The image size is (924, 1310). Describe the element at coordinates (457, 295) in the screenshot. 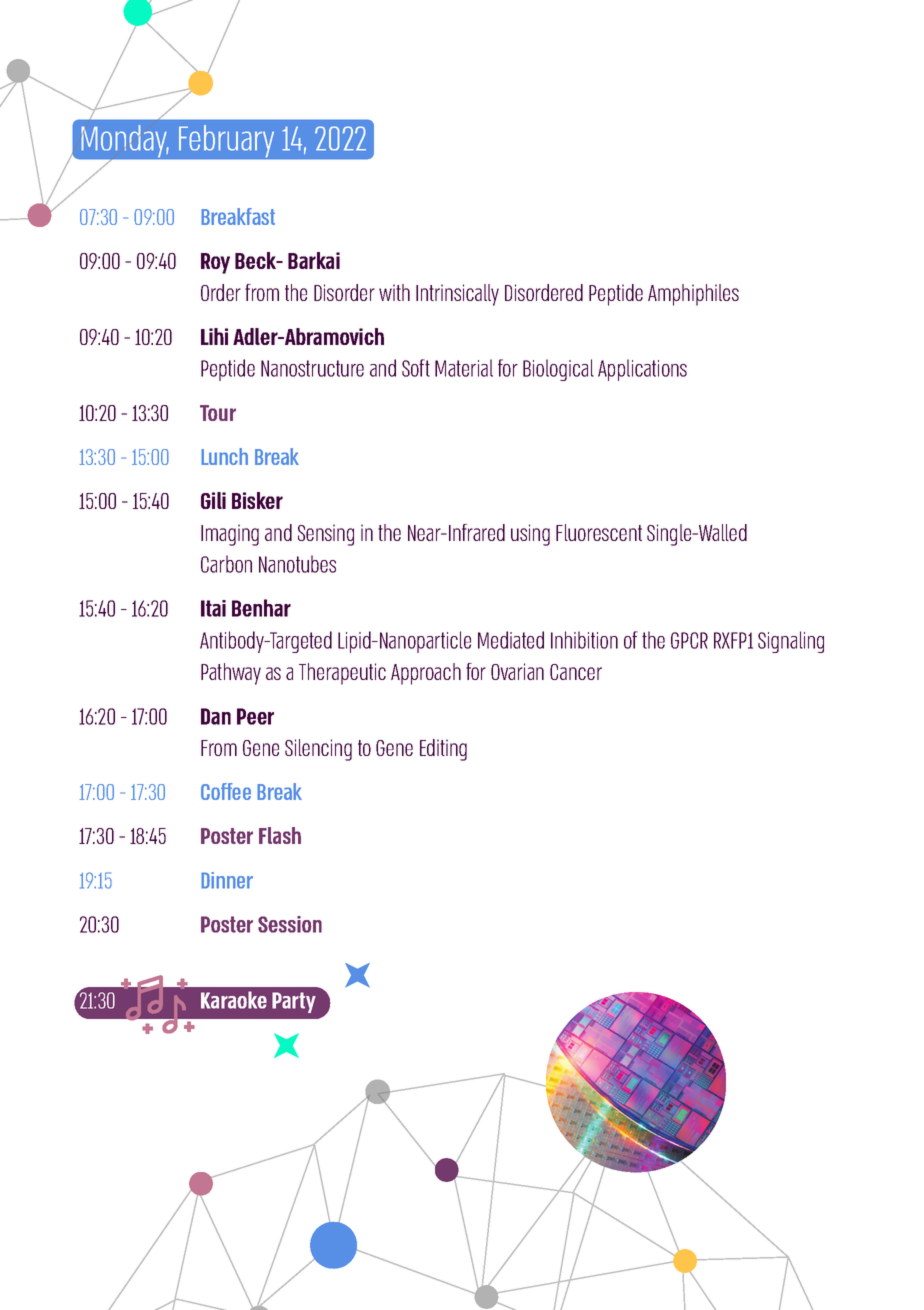

I see `Intrinsically` at that location.
